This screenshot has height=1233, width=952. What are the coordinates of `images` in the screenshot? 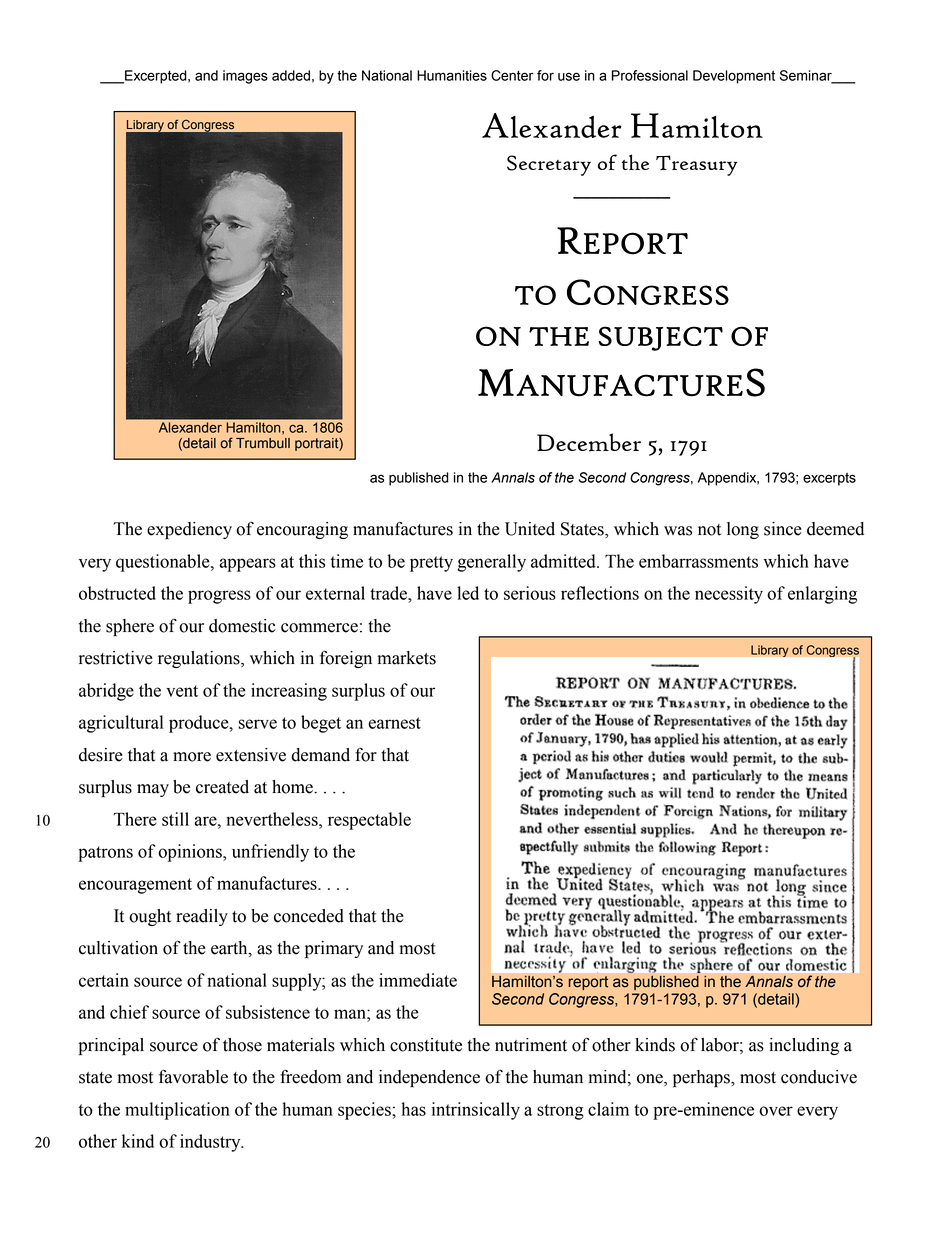 It's located at (245, 77).
